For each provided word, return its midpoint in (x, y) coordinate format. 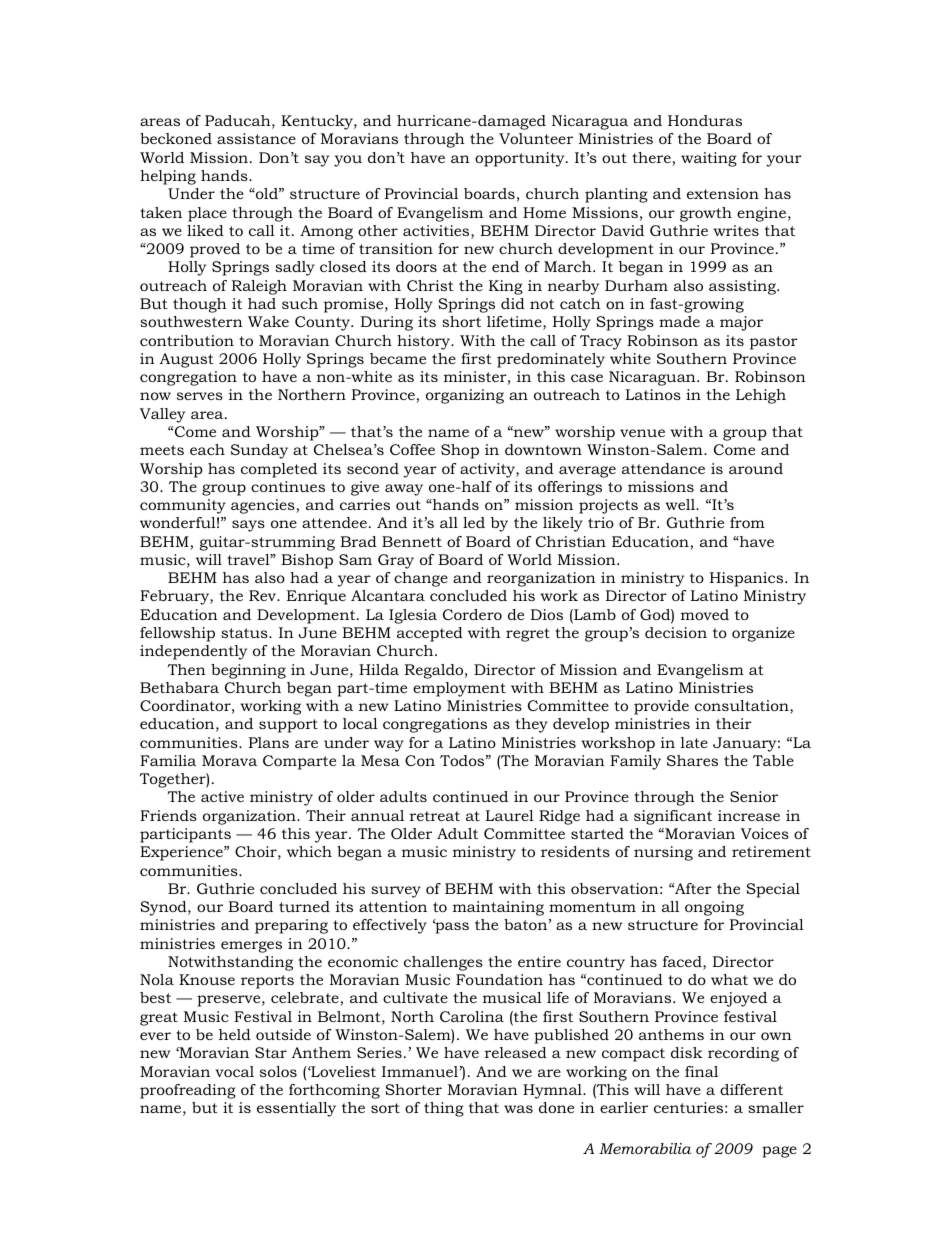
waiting (709, 159)
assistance (256, 138)
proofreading (188, 1091)
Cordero (472, 614)
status (245, 633)
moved (705, 614)
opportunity (521, 159)
